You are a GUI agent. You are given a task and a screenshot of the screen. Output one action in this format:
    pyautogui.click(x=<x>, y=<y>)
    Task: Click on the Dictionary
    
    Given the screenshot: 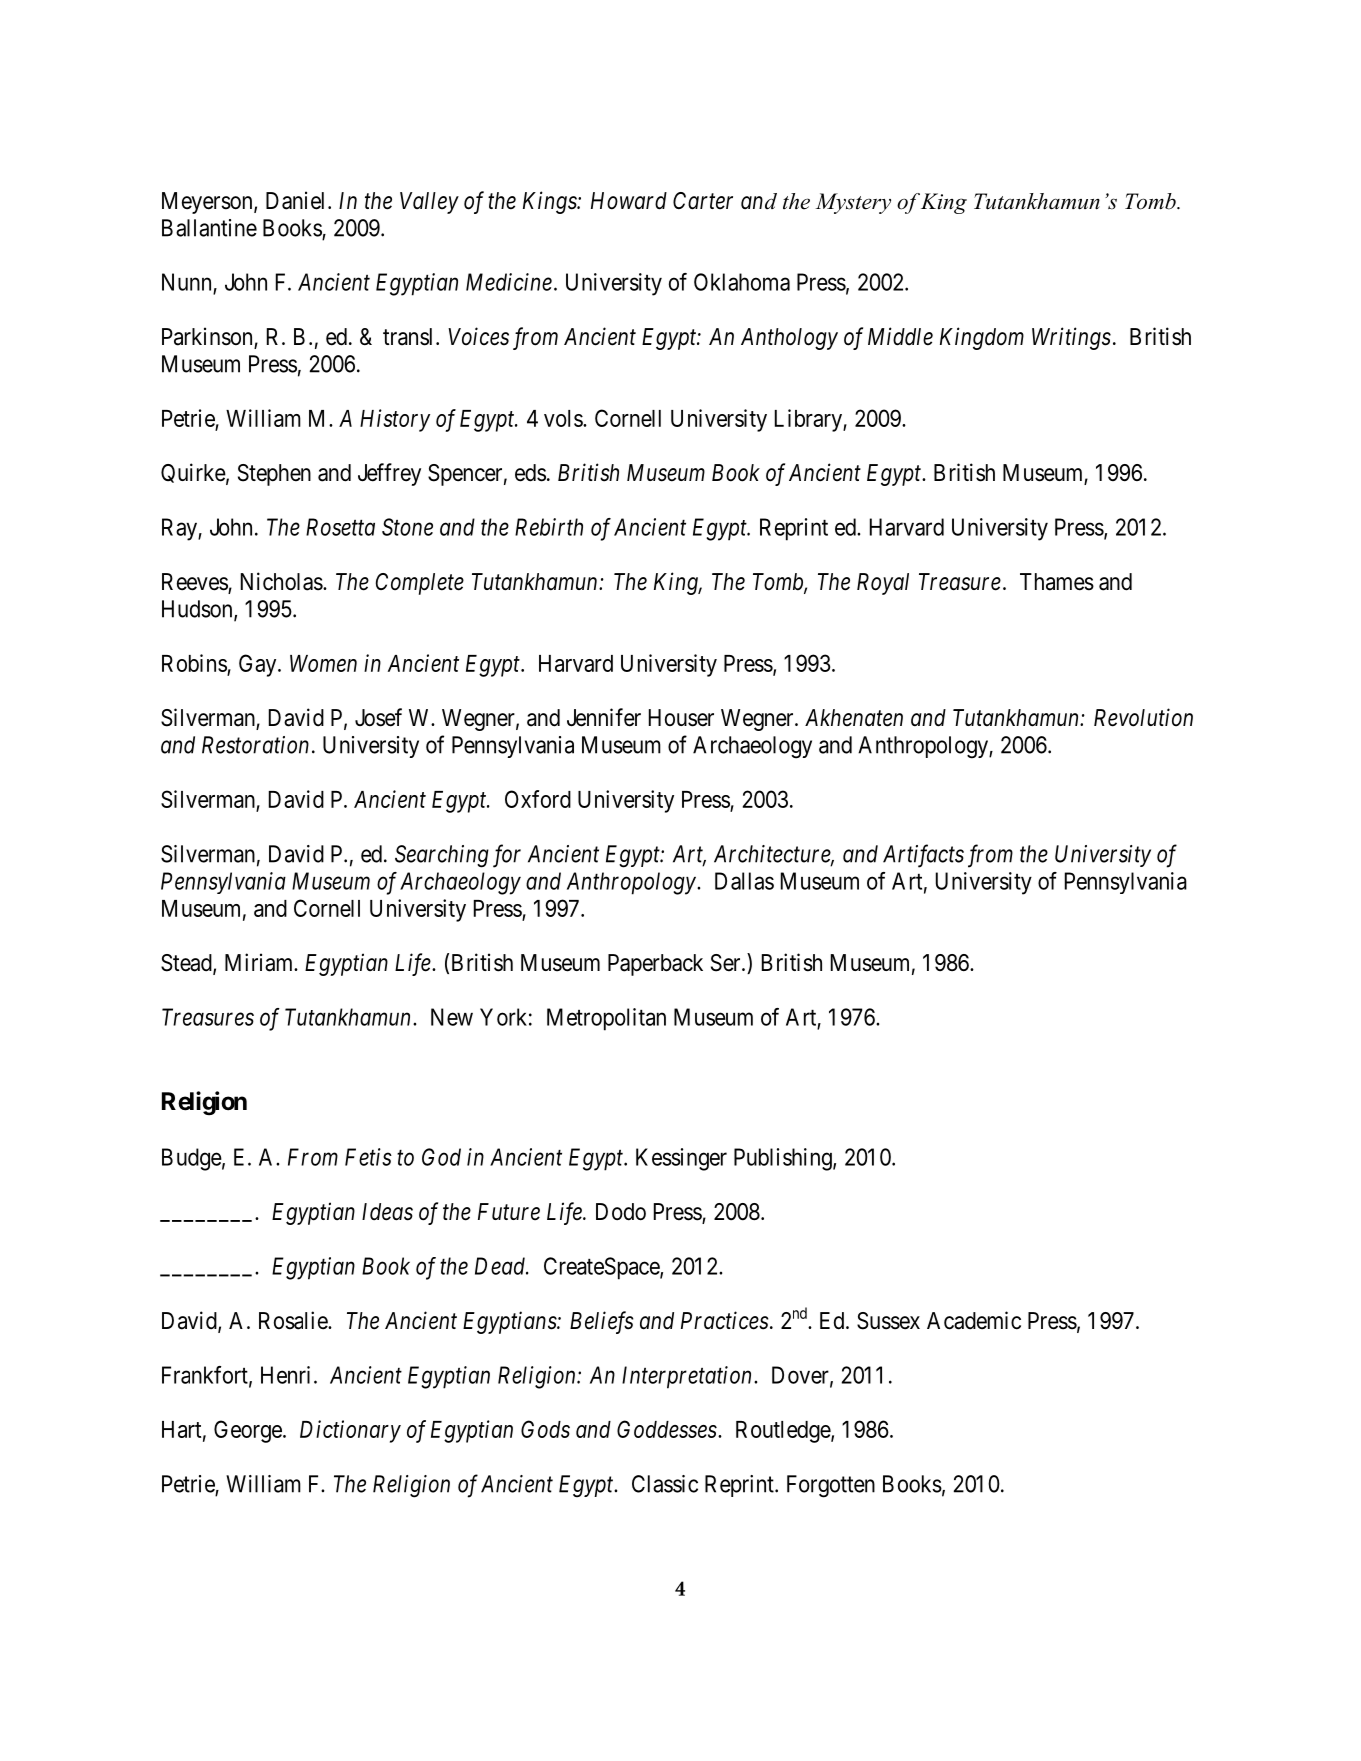 What is the action you would take?
    pyautogui.click(x=350, y=1431)
